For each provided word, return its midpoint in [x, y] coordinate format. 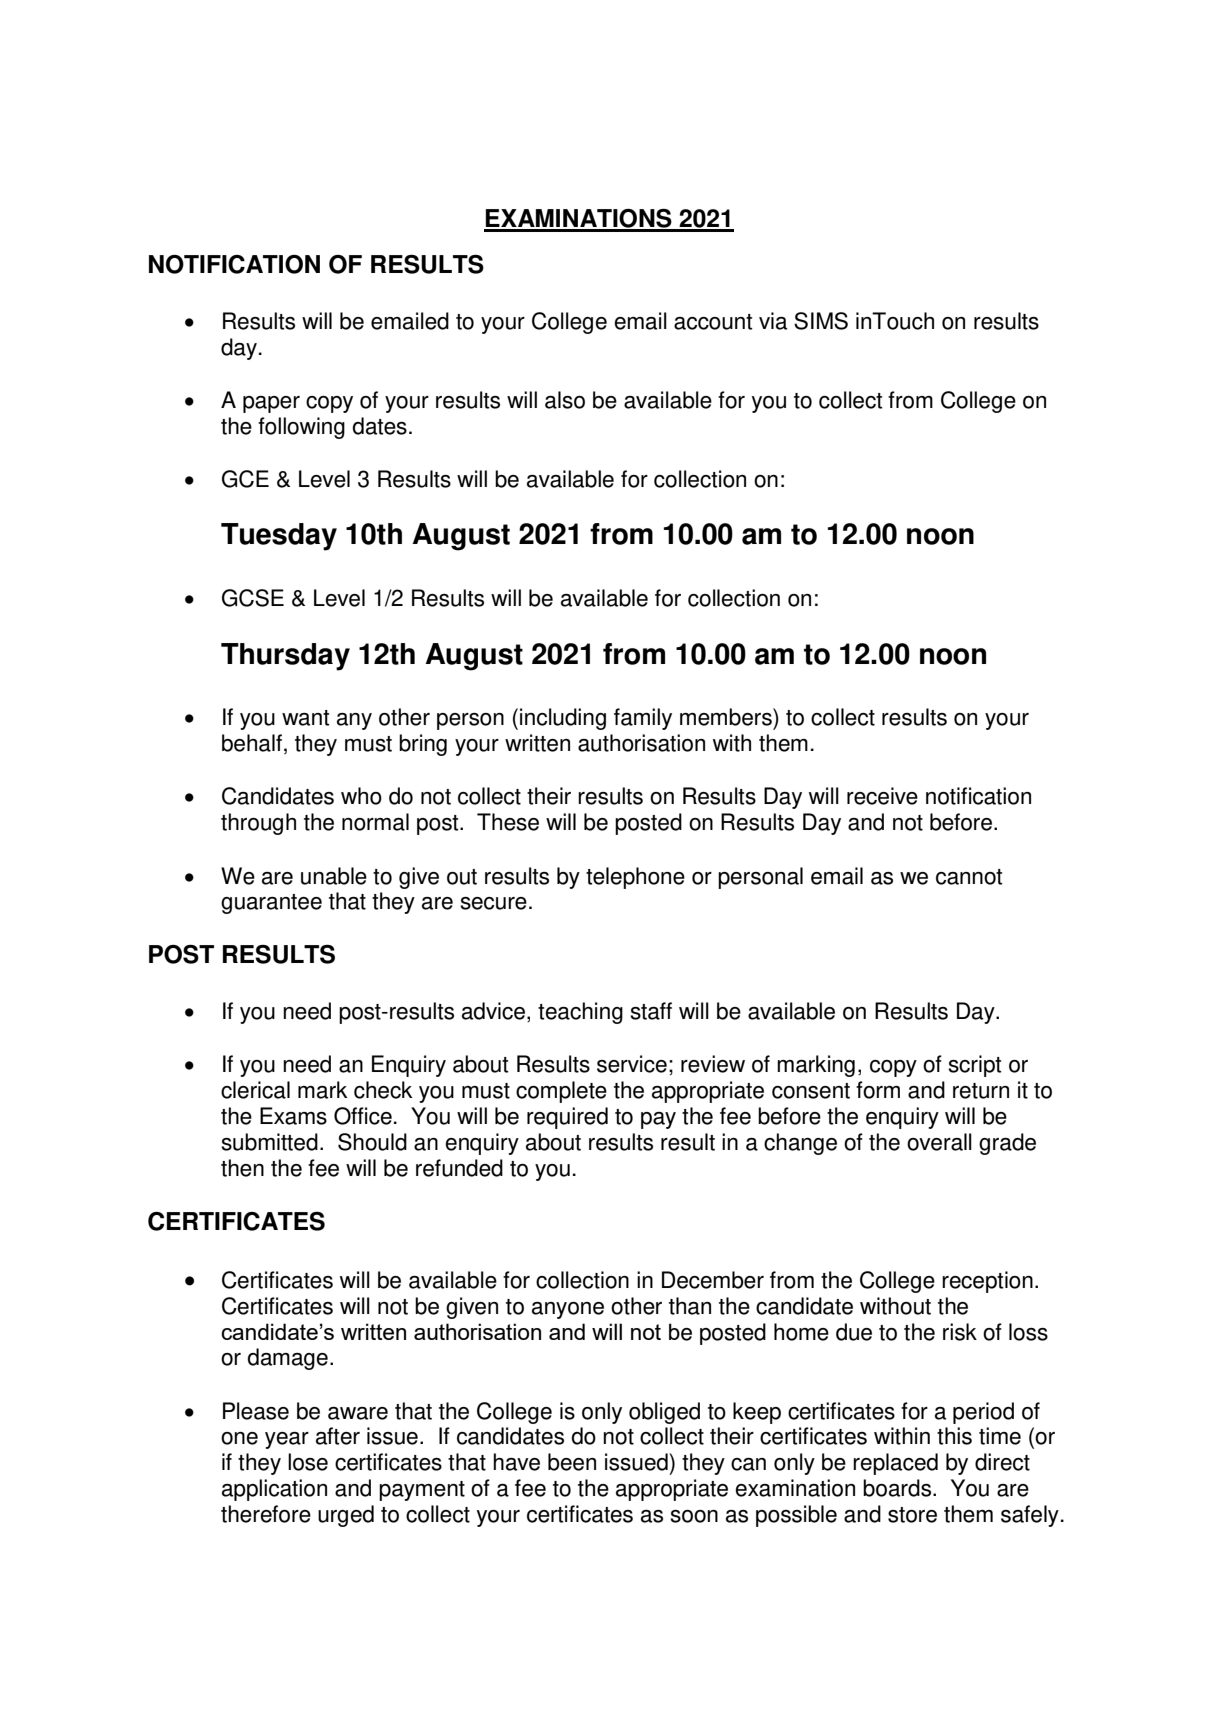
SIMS [821, 321]
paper [271, 404]
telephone [635, 878]
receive [882, 796]
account [713, 322]
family [643, 719]
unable [334, 876]
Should [372, 1142]
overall [939, 1142]
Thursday [285, 657]
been [572, 1462]
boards [898, 1488]
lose [308, 1462]
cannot [969, 877]
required [567, 1118]
